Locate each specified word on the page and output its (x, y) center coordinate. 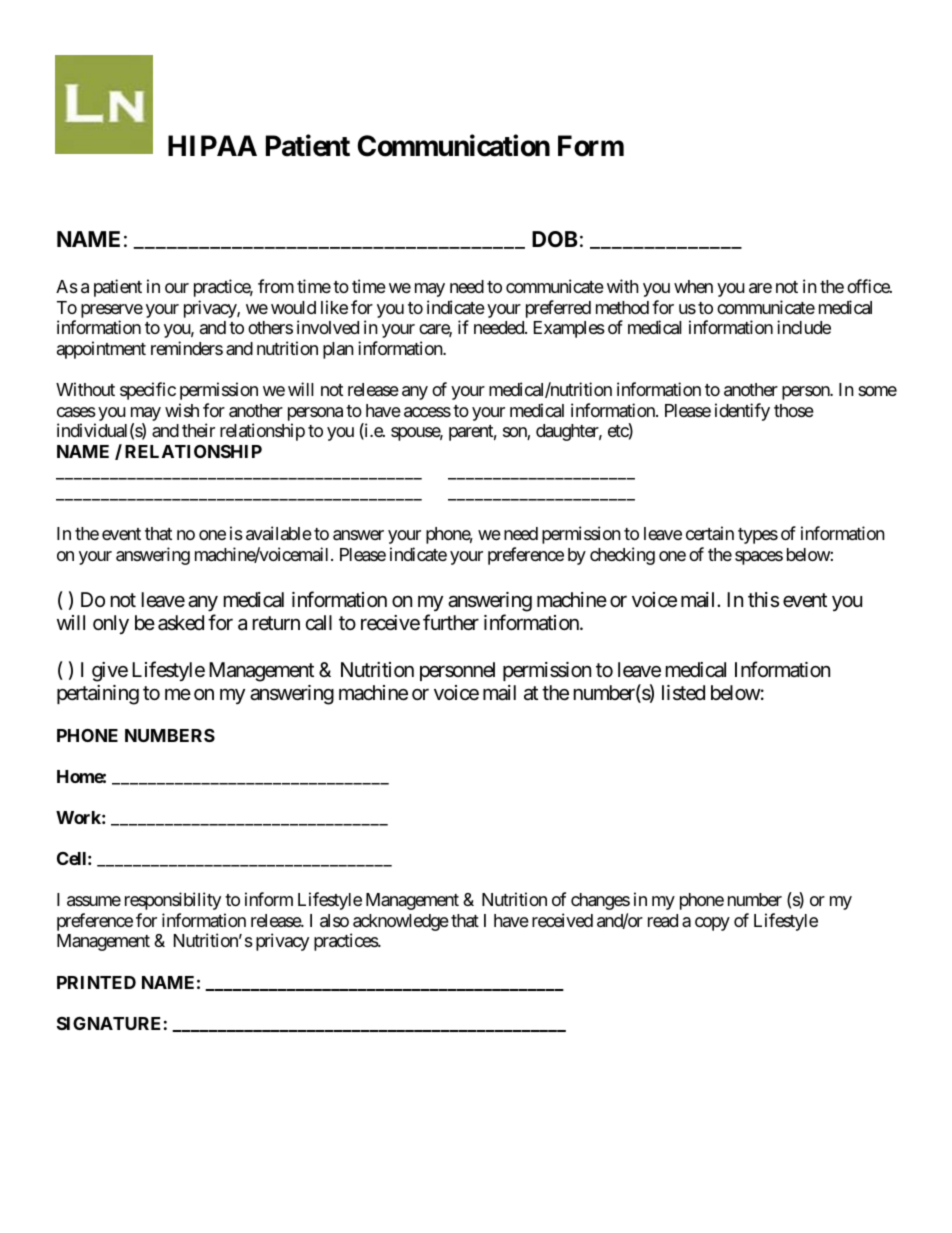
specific (148, 391)
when (693, 286)
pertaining (98, 695)
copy (712, 924)
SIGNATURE (108, 1023)
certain (710, 533)
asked (181, 623)
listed (683, 693)
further (451, 622)
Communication (453, 146)
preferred (558, 309)
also (334, 921)
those (794, 410)
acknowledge (400, 924)
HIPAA (212, 145)
